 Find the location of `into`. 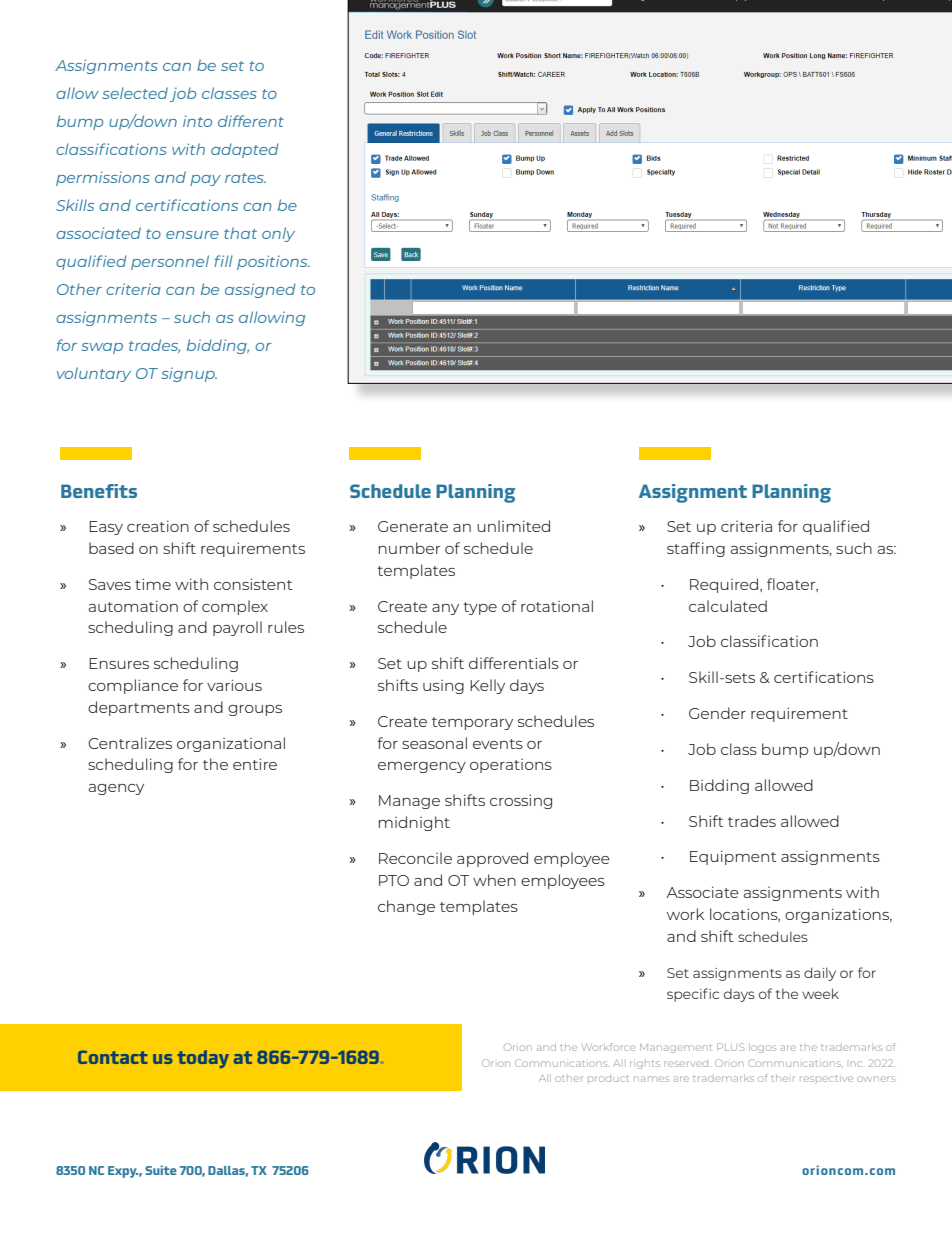

into is located at coordinates (197, 121).
